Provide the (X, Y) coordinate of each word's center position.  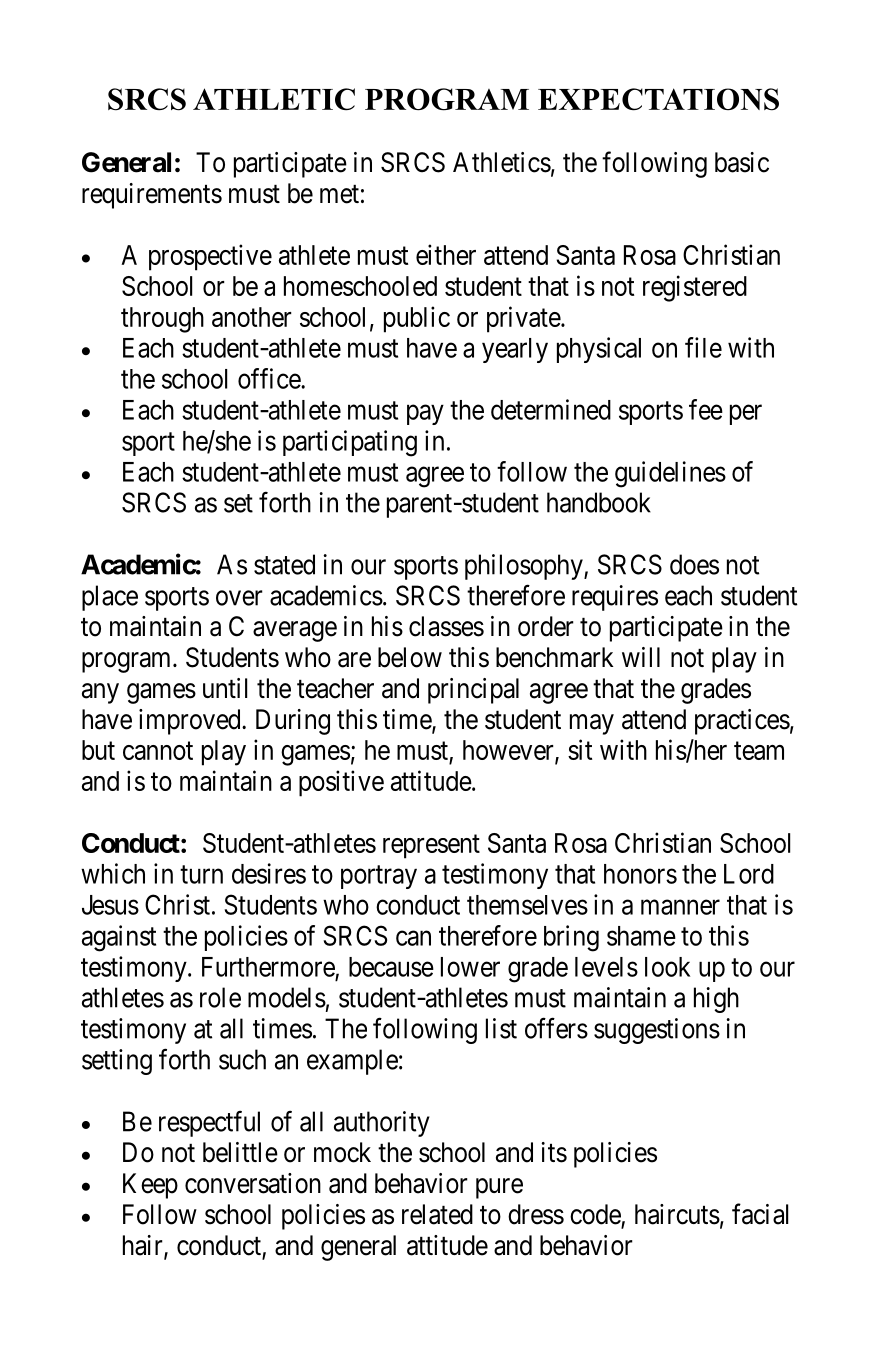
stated (284, 564)
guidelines (670, 474)
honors (640, 874)
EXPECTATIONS (658, 99)
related (437, 1214)
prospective (210, 257)
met (339, 194)
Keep (150, 1186)
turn (201, 875)
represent (431, 847)
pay (425, 415)
